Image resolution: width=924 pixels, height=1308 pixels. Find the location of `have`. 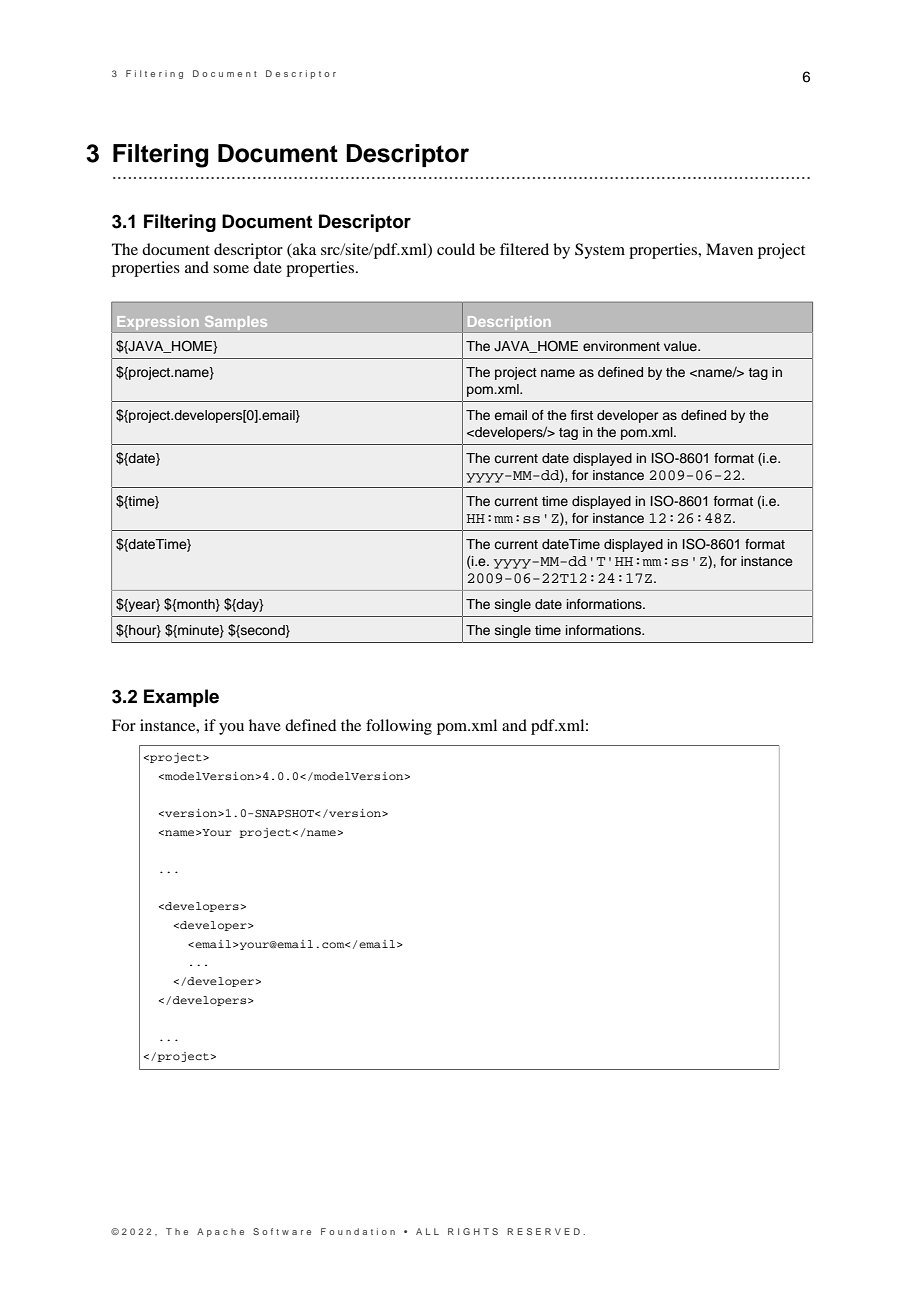

have is located at coordinates (265, 725).
